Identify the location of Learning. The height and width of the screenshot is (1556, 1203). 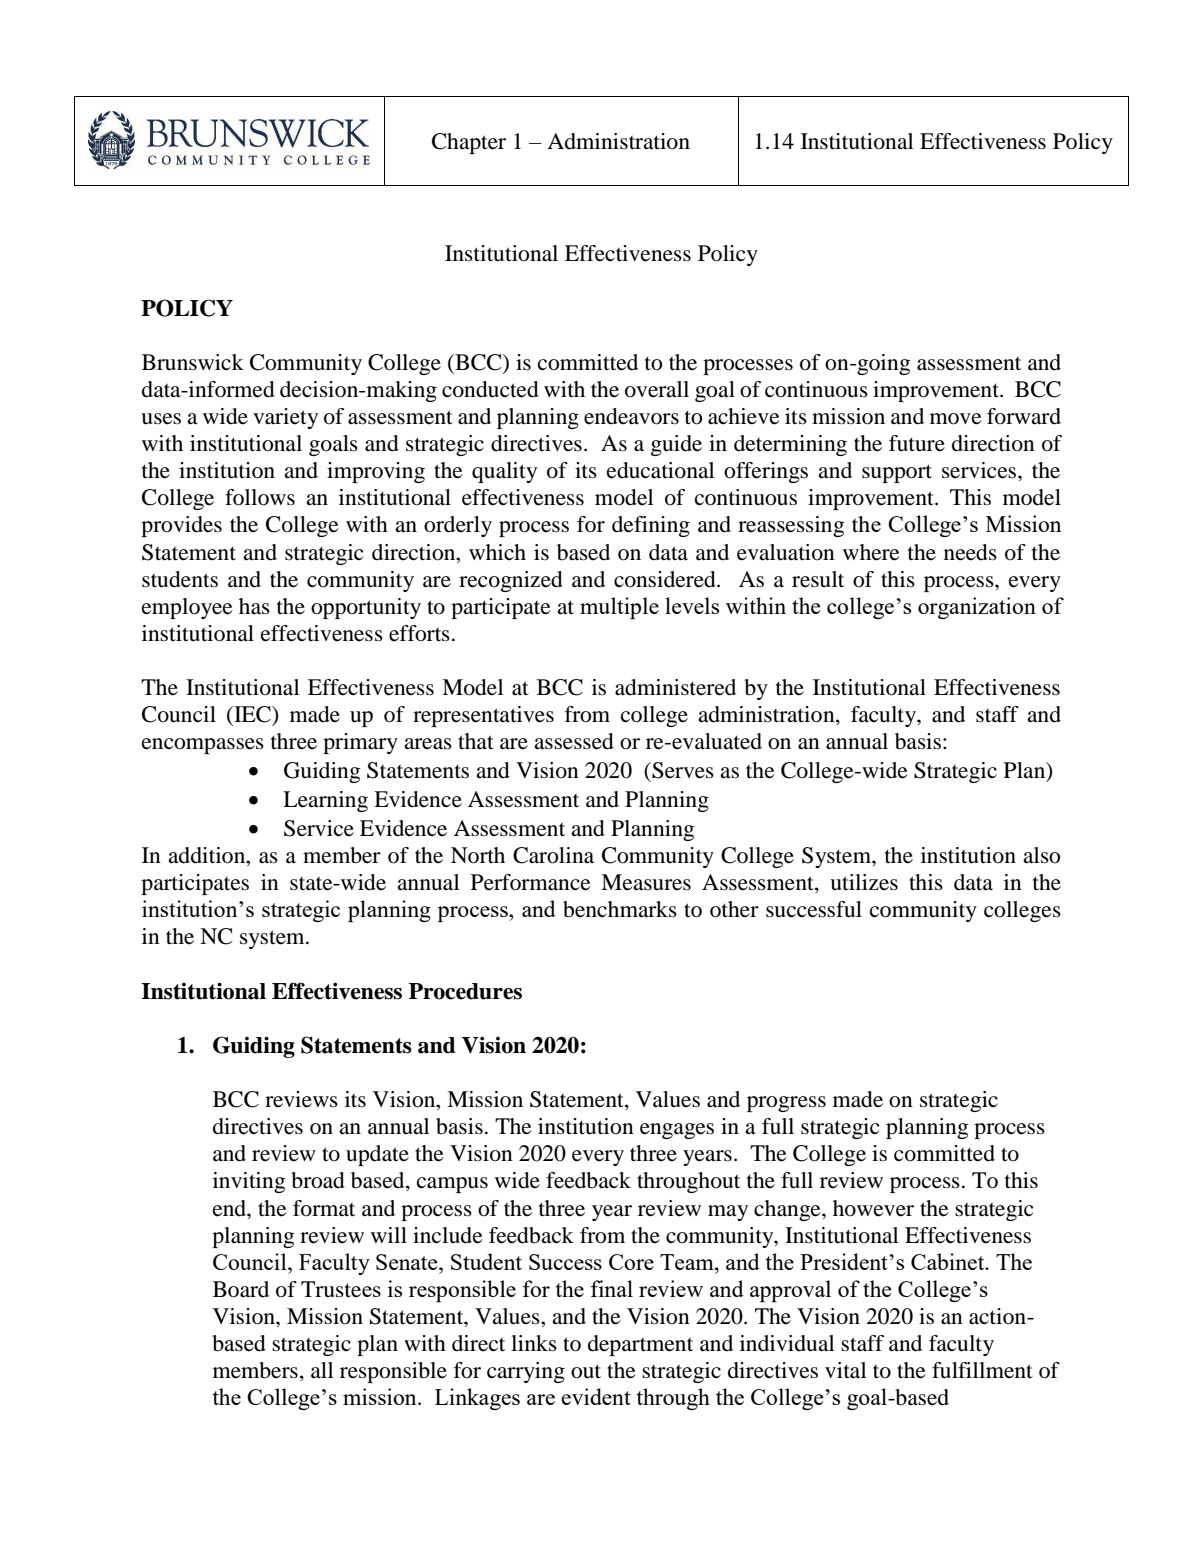
(325, 801).
